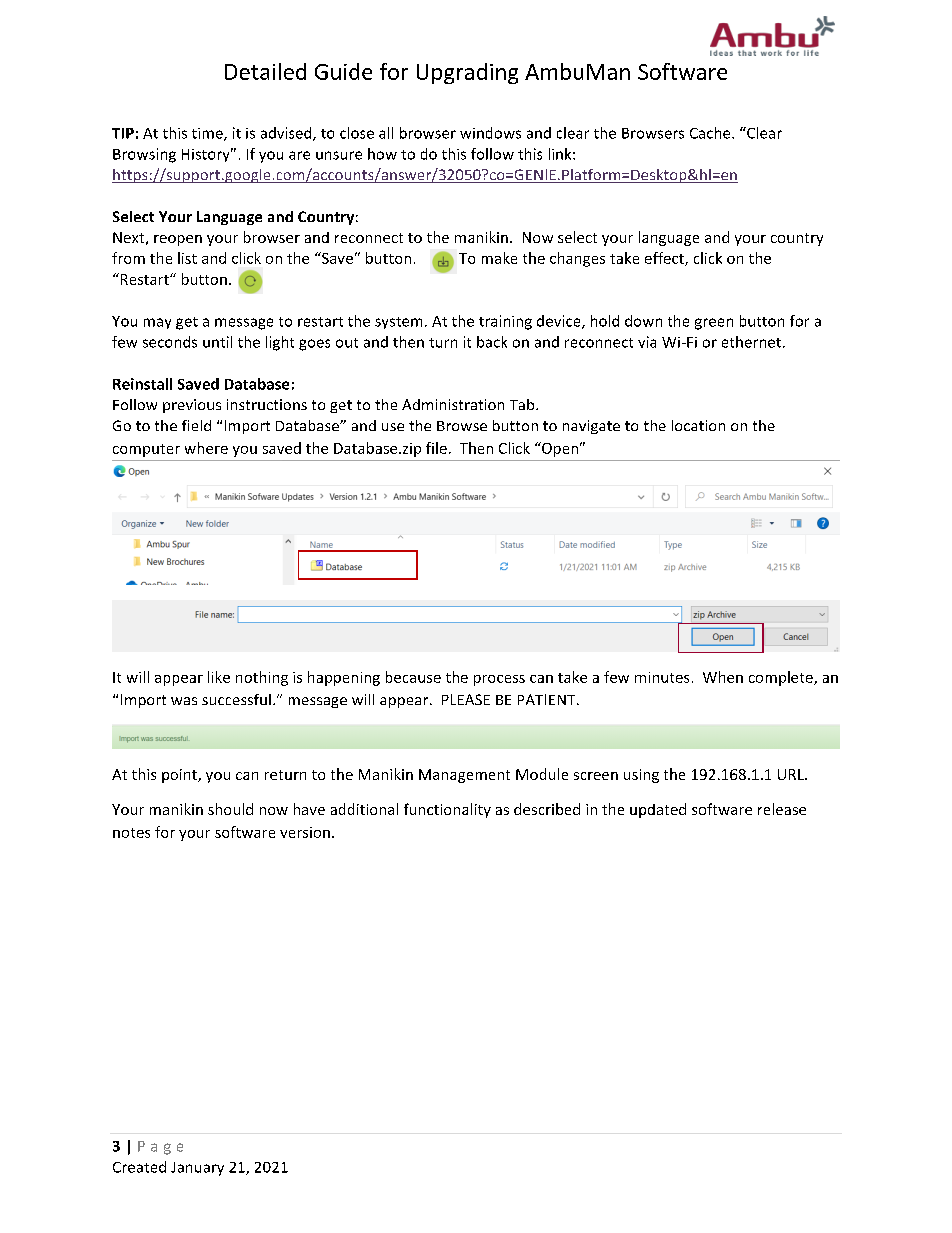  Describe the element at coordinates (466, 699) in the image. I see `PLEASE` at that location.
